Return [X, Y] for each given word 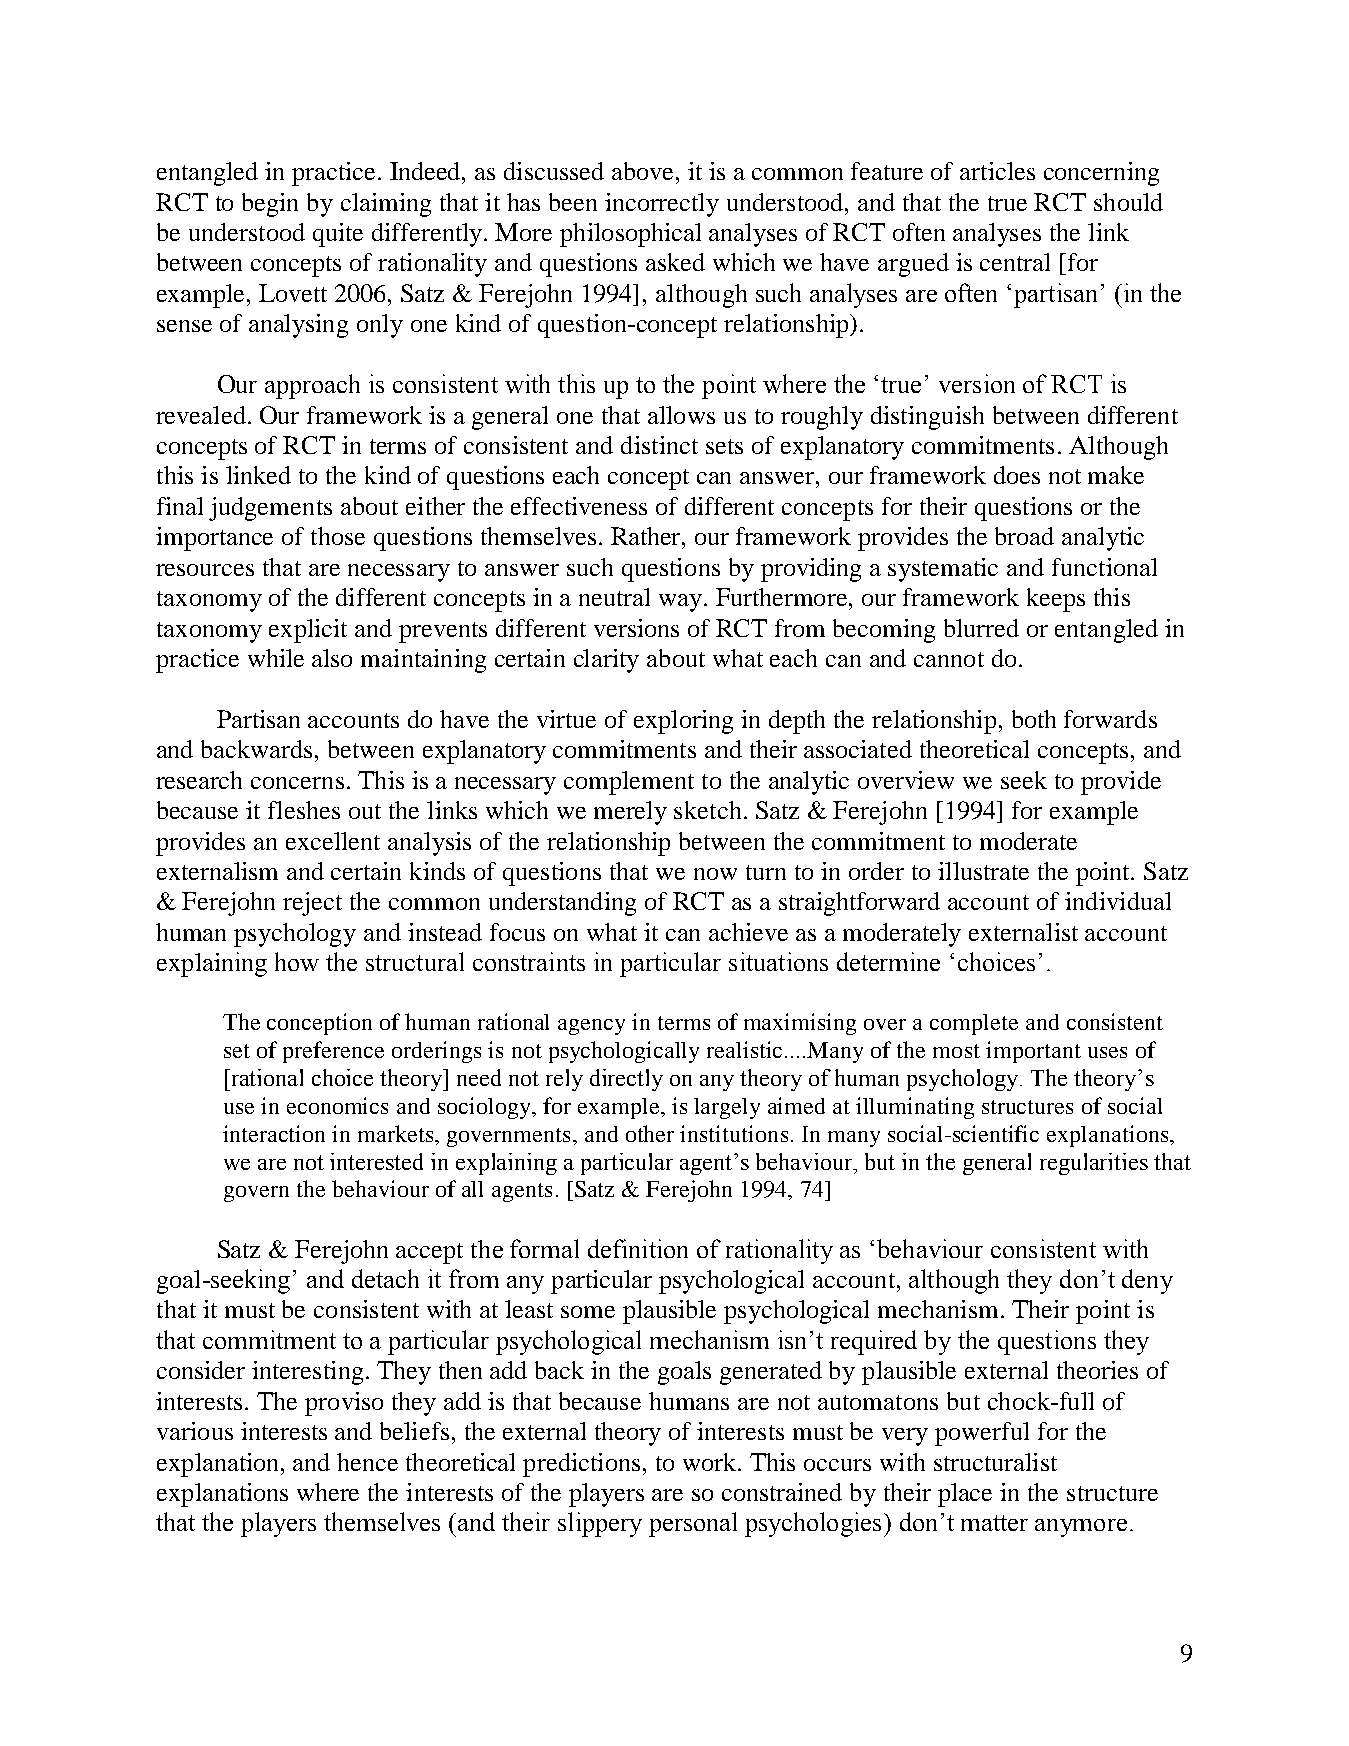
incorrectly [662, 205]
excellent [333, 841]
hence [367, 1462]
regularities [1094, 1164]
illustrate [983, 871]
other [650, 1133]
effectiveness [579, 506]
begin [270, 205]
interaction [274, 1133]
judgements [270, 509]
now [715, 874]
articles [997, 171]
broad [1024, 536]
